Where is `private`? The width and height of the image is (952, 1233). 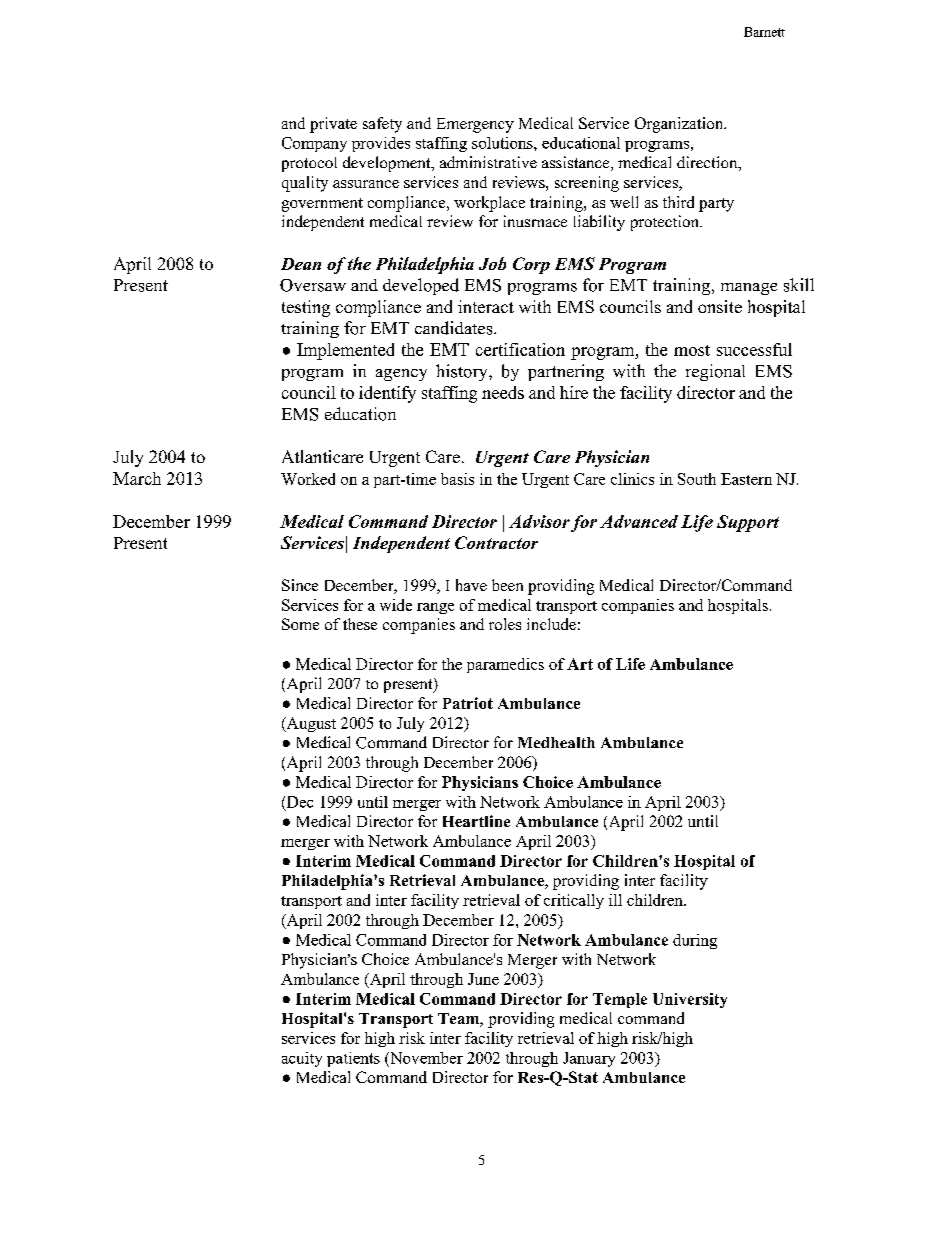
private is located at coordinates (333, 125).
